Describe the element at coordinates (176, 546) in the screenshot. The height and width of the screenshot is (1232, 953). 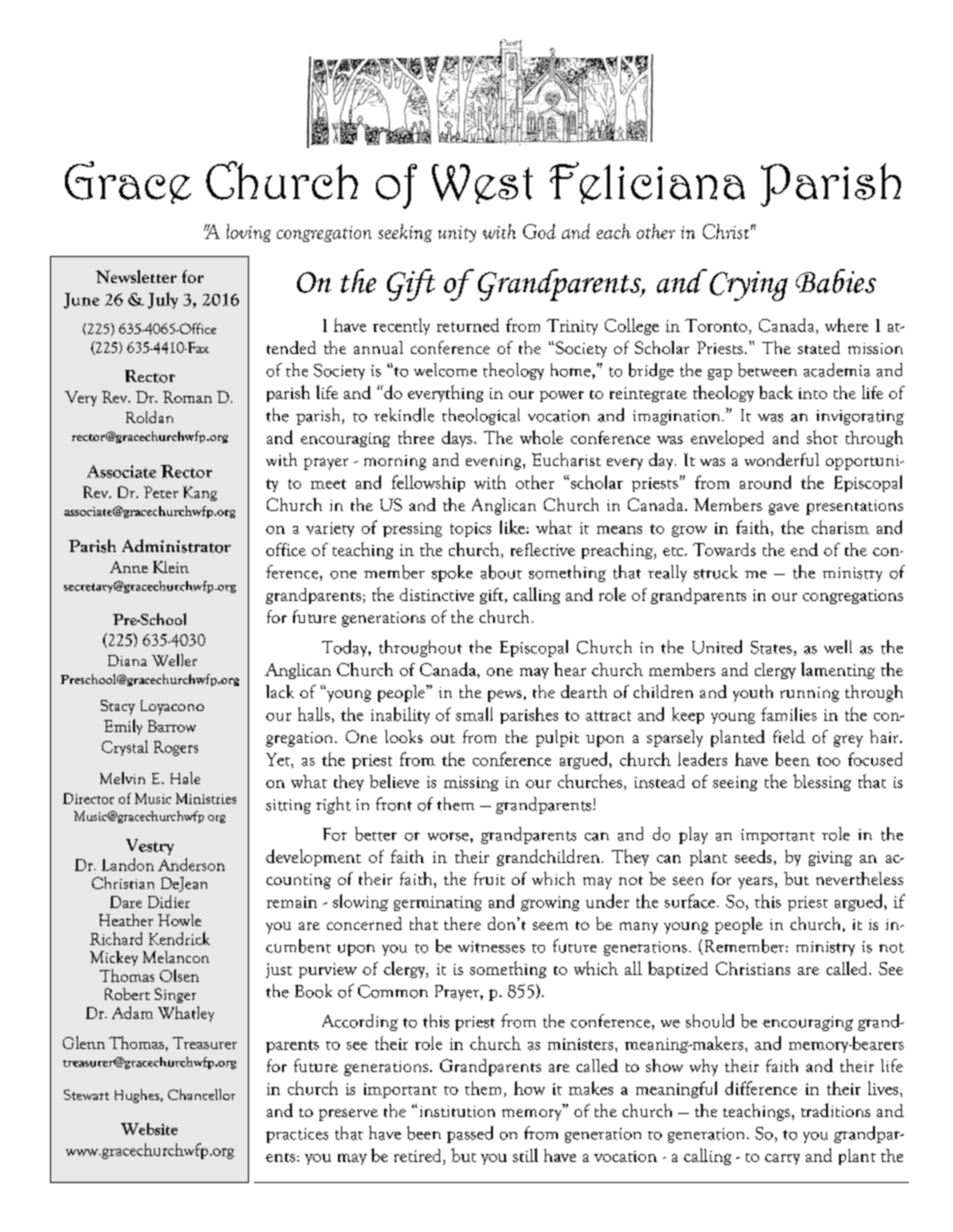
I see `Administrator` at that location.
